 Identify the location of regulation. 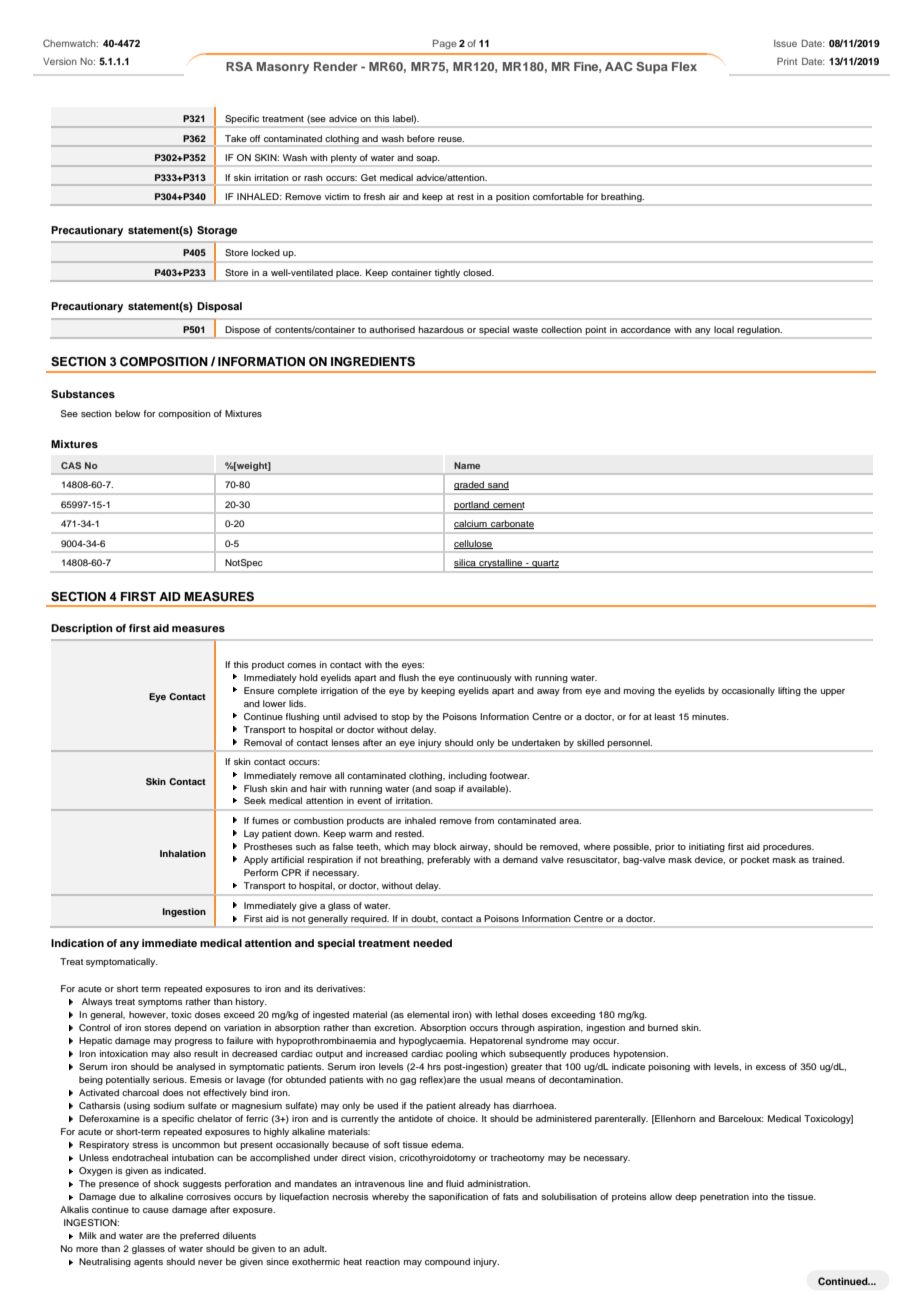
(759, 330).
